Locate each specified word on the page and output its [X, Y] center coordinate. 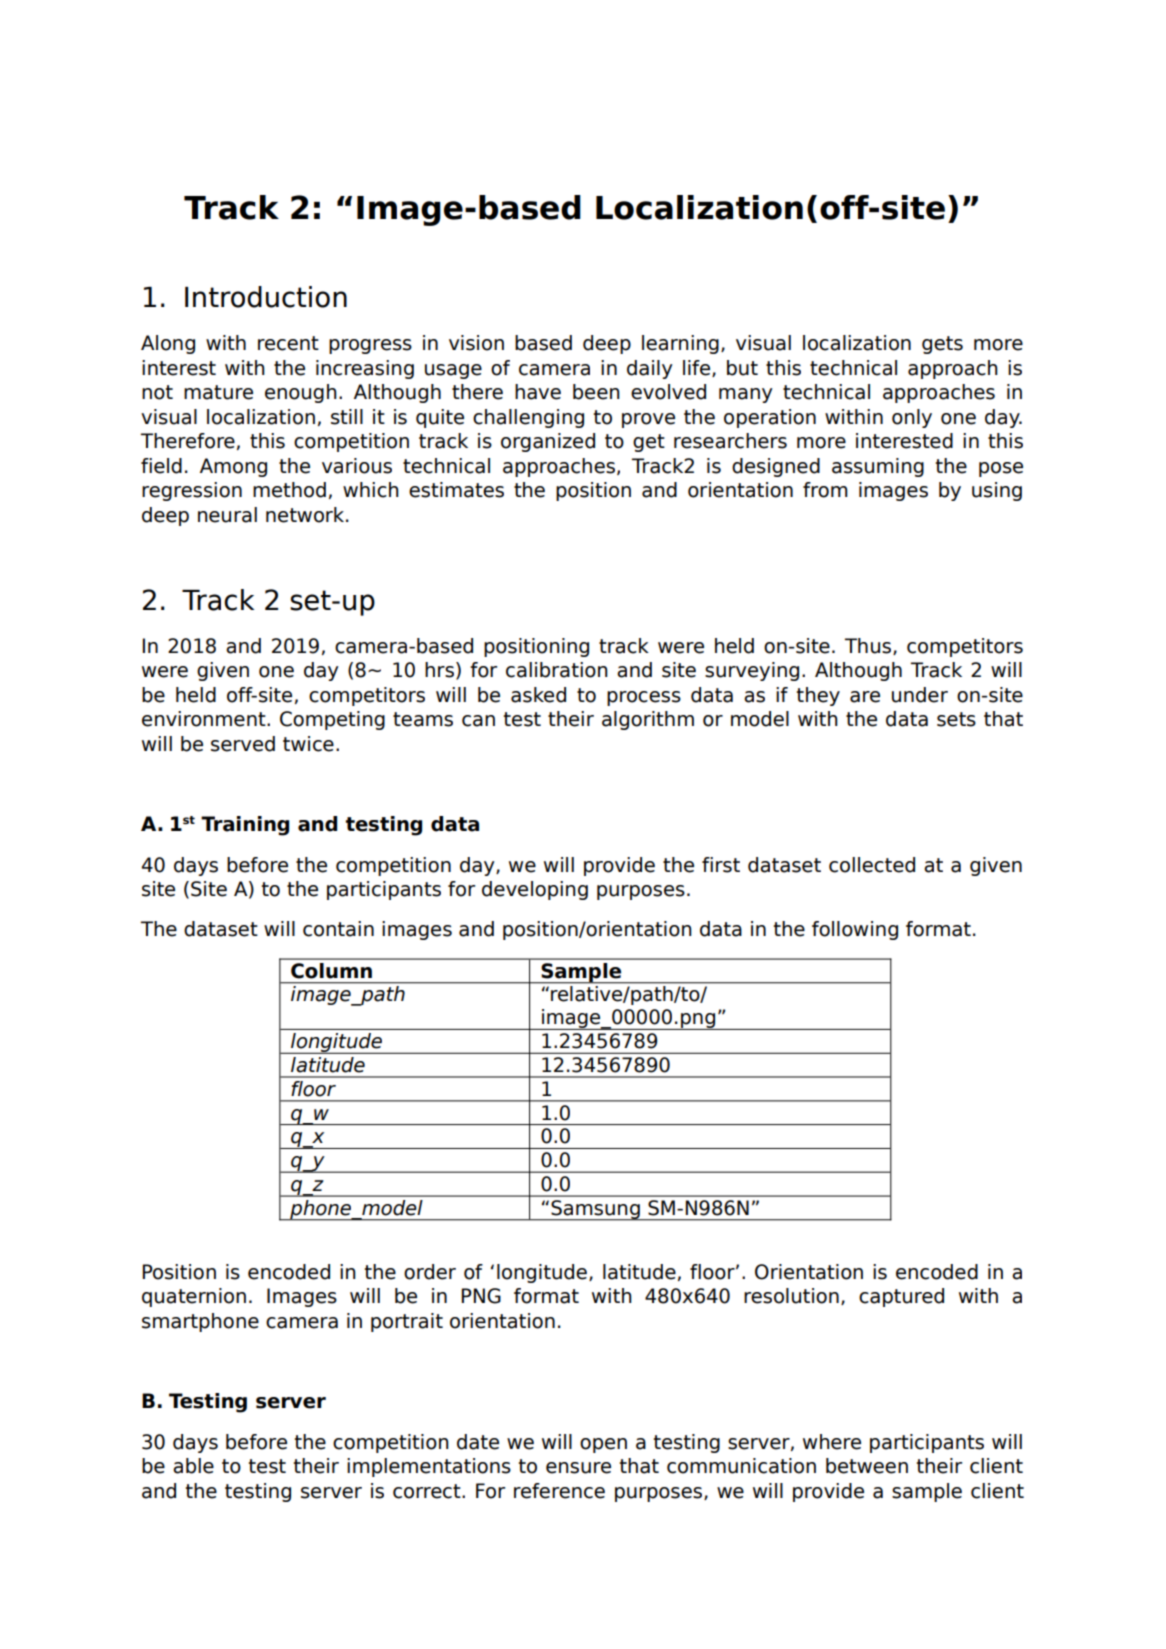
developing [535, 890]
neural [227, 515]
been [596, 392]
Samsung [595, 1210]
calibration [557, 670]
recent [288, 343]
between [867, 1466]
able [193, 1466]
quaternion [194, 1297]
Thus [869, 646]
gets [942, 345]
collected [872, 865]
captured [901, 1297]
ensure [578, 1468]
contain [338, 929]
